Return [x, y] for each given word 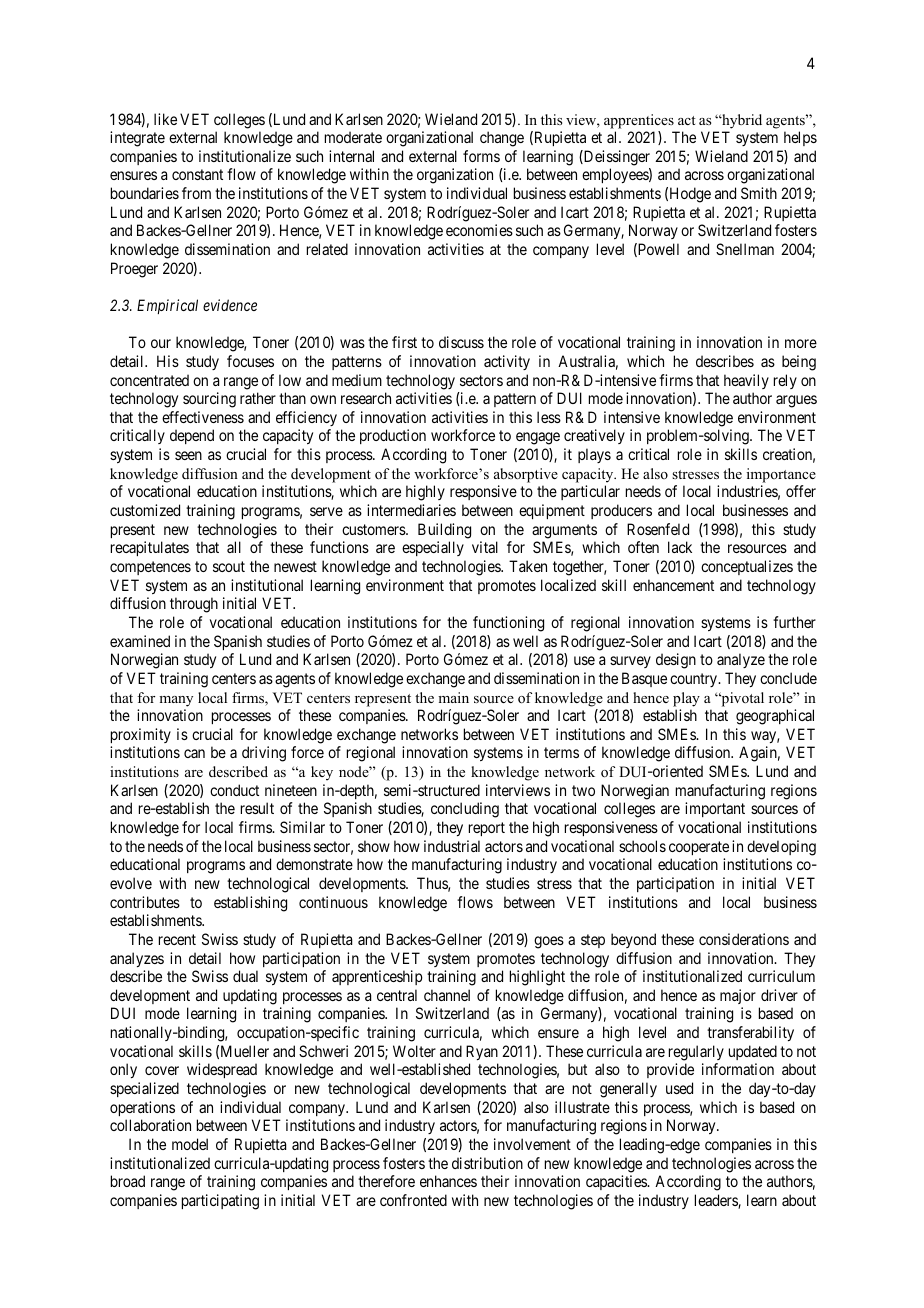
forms [481, 156]
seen [188, 455]
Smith [759, 193]
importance [781, 475]
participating [220, 1202]
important [715, 809]
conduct [234, 790]
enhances [448, 1181]
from [196, 193]
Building [444, 531]
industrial [452, 846]
